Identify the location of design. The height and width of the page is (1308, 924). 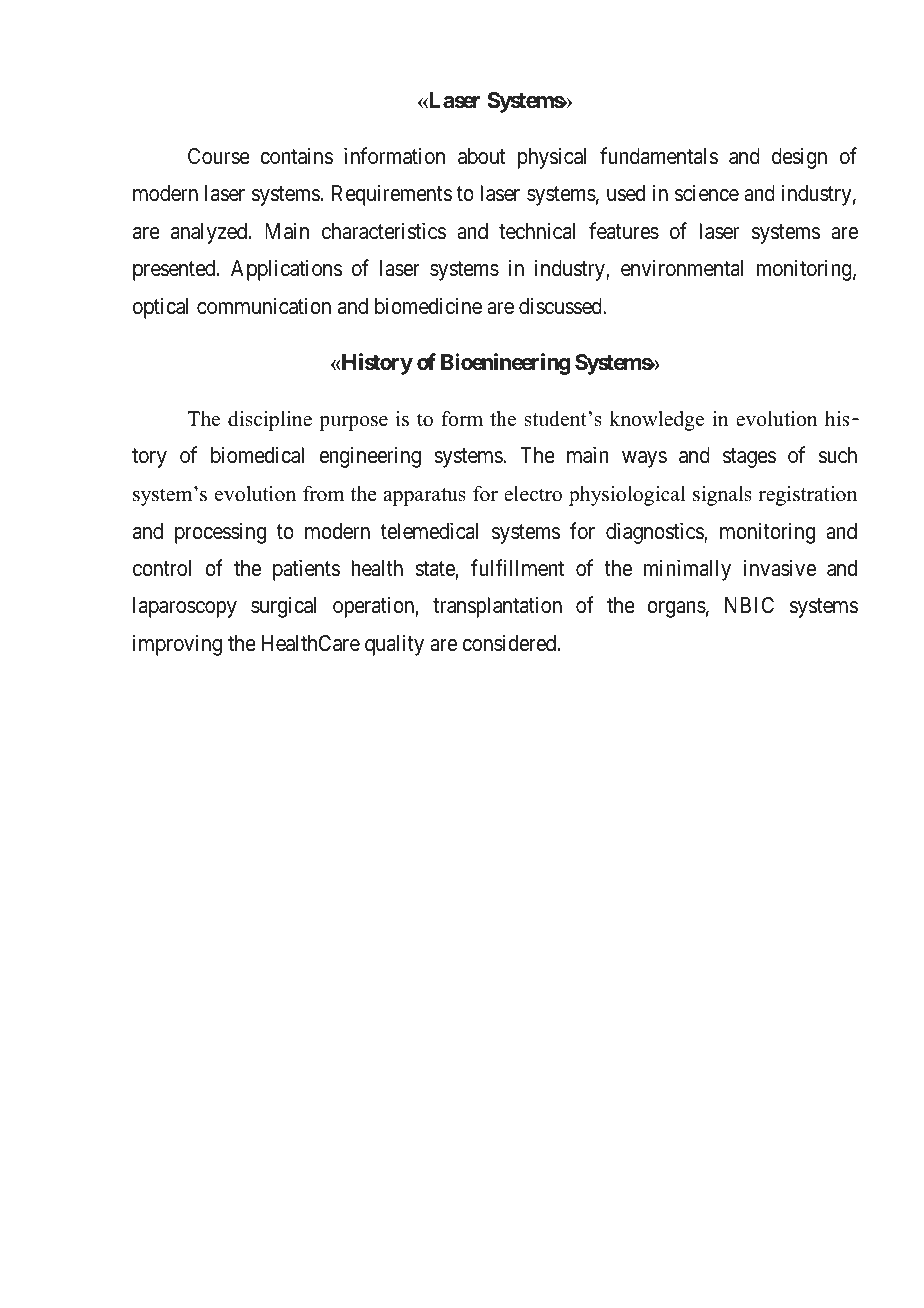
(799, 158).
